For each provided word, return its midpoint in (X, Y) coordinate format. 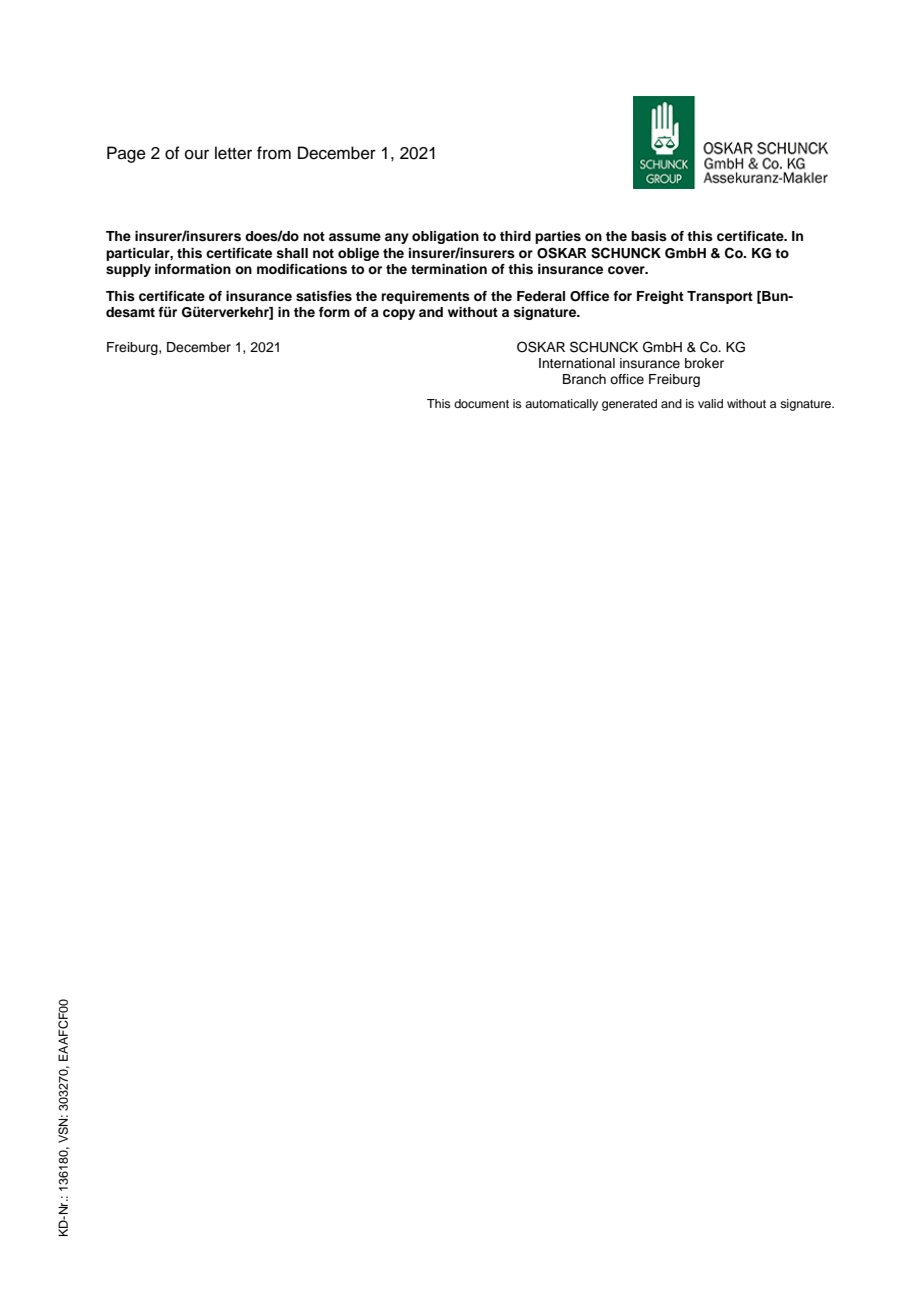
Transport (720, 297)
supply (128, 270)
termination (449, 269)
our (197, 155)
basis (649, 236)
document (481, 403)
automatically (561, 405)
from (274, 153)
